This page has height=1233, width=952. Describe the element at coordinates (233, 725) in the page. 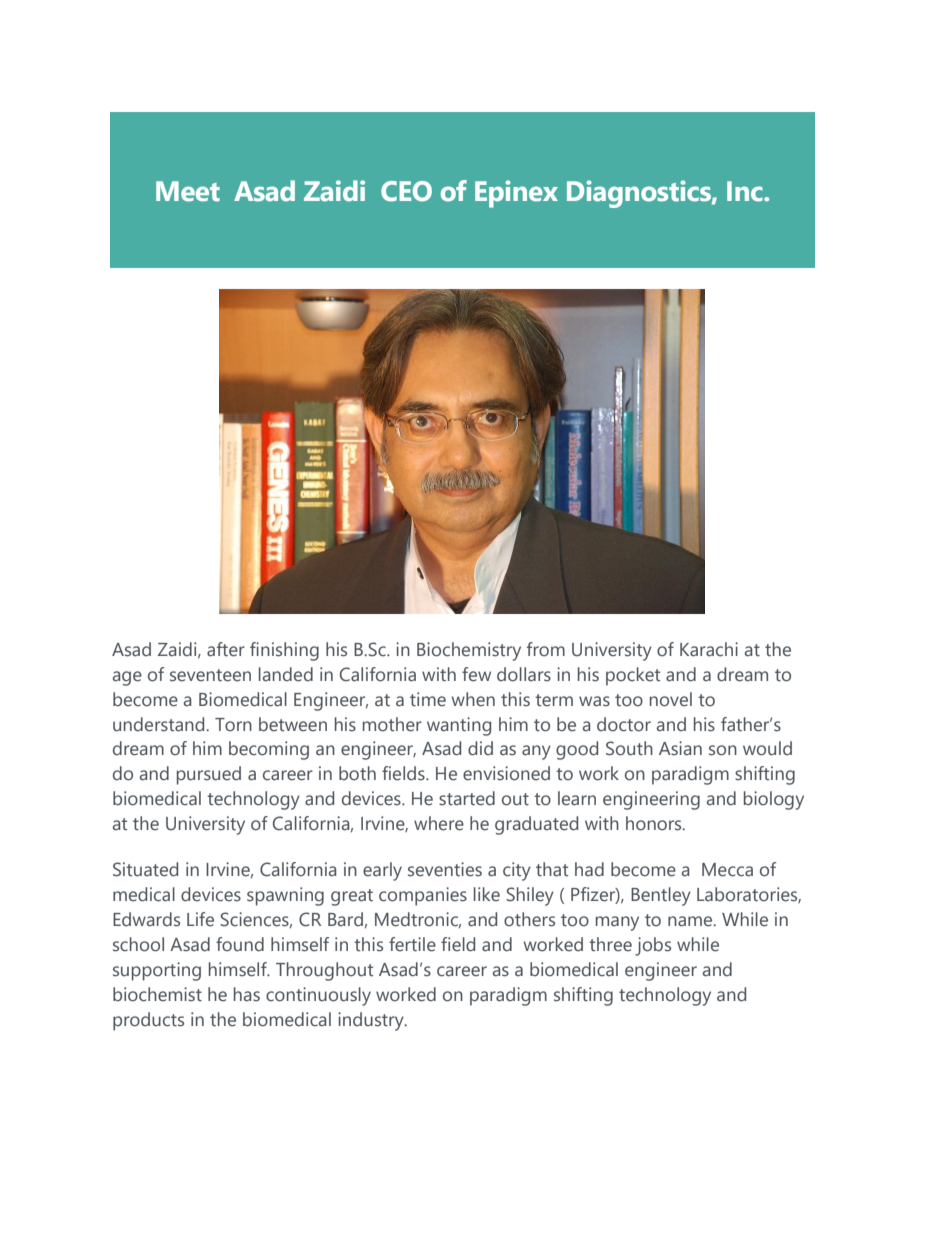

I see `Torn` at that location.
